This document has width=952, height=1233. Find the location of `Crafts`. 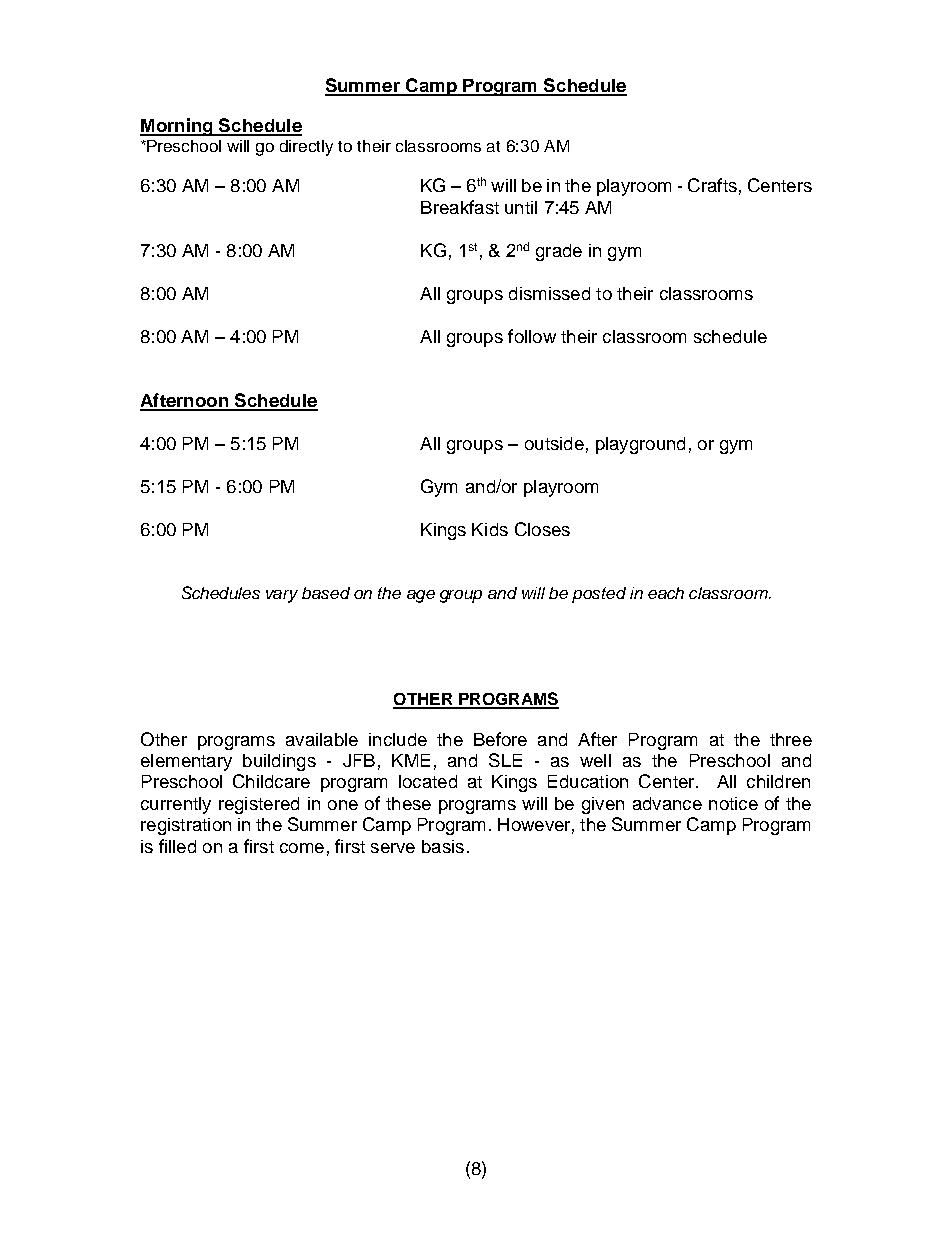

Crafts is located at coordinates (712, 185).
